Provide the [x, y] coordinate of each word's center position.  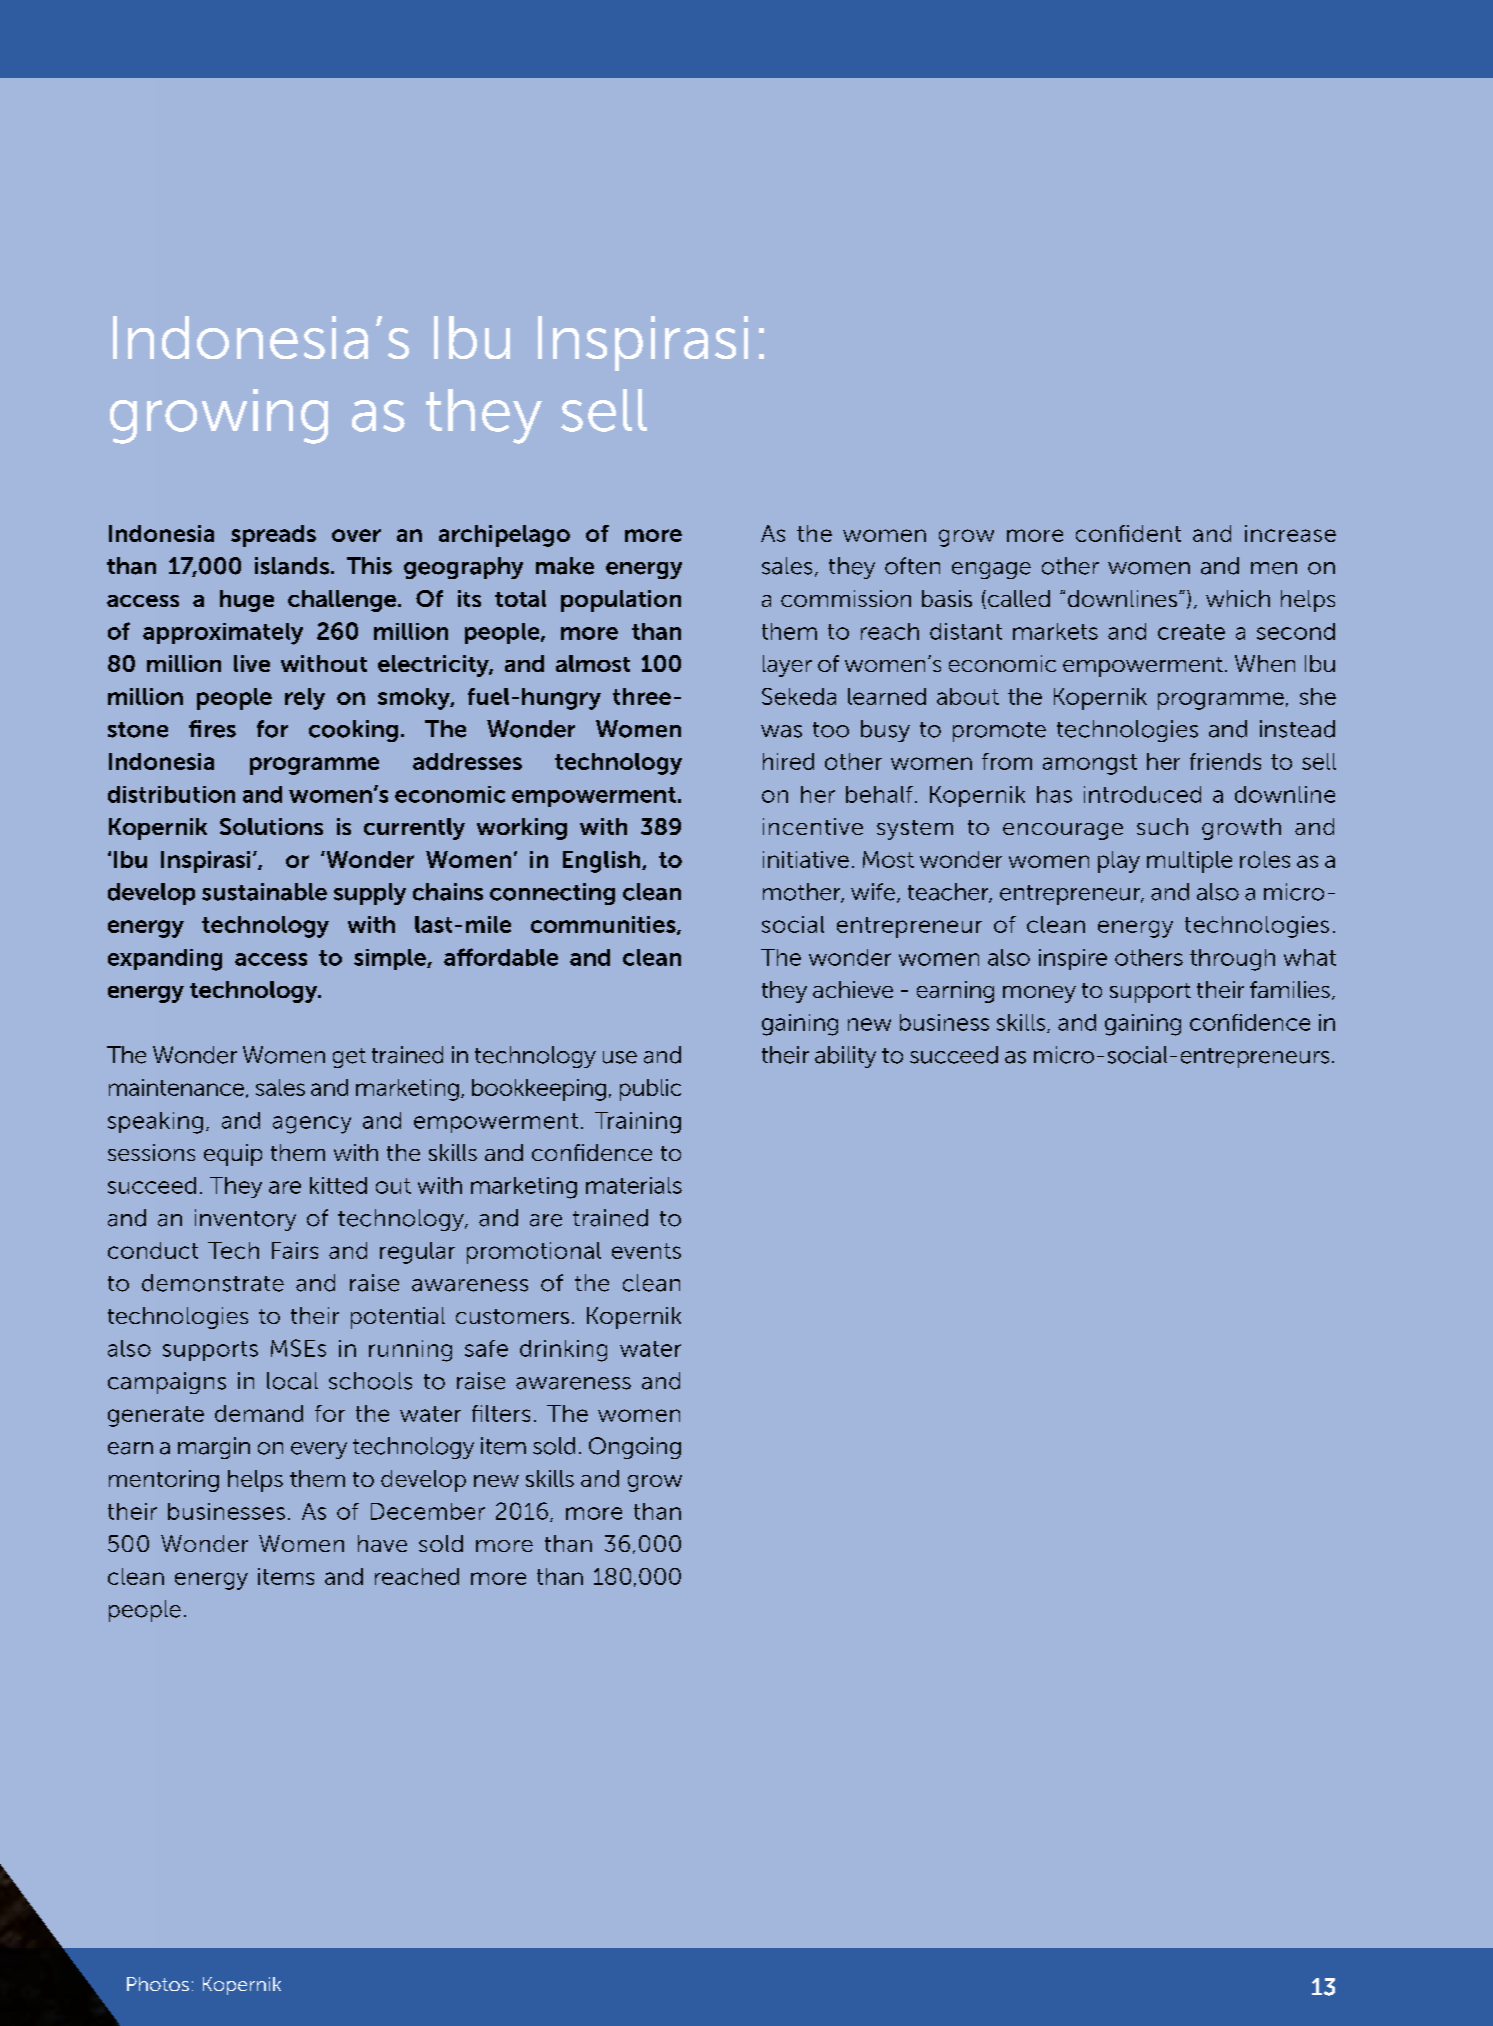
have [382, 1543]
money [1039, 994]
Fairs [295, 1250]
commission [846, 598]
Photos [158, 1984]
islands [293, 566]
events [646, 1251]
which [1238, 598]
